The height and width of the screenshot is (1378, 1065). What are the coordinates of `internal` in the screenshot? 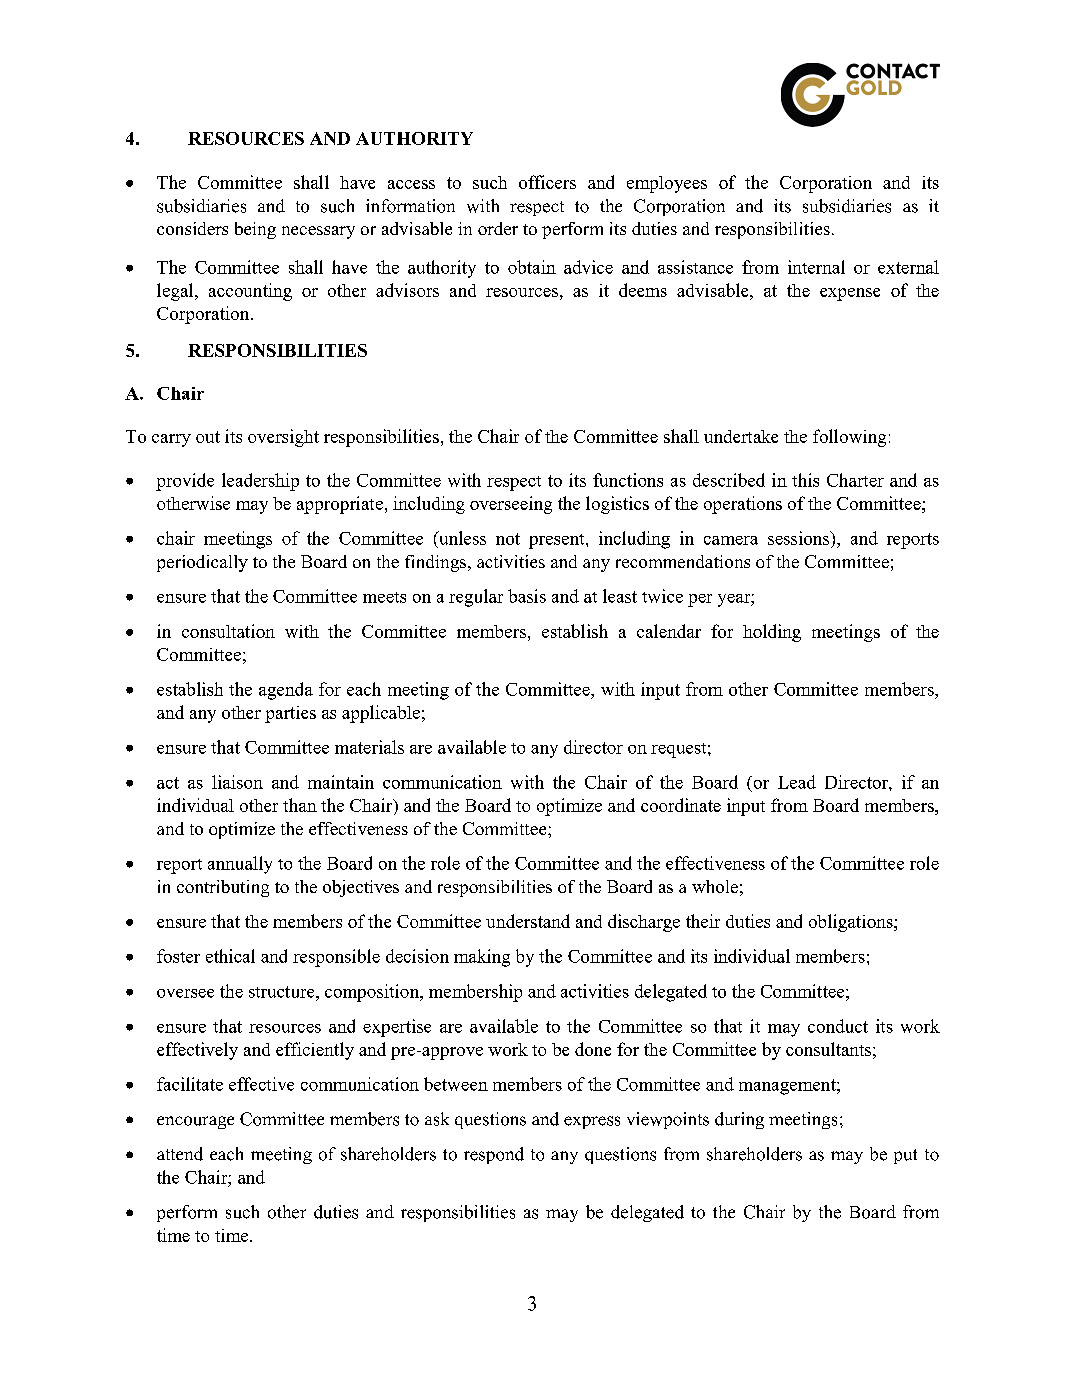 It's located at (816, 267).
